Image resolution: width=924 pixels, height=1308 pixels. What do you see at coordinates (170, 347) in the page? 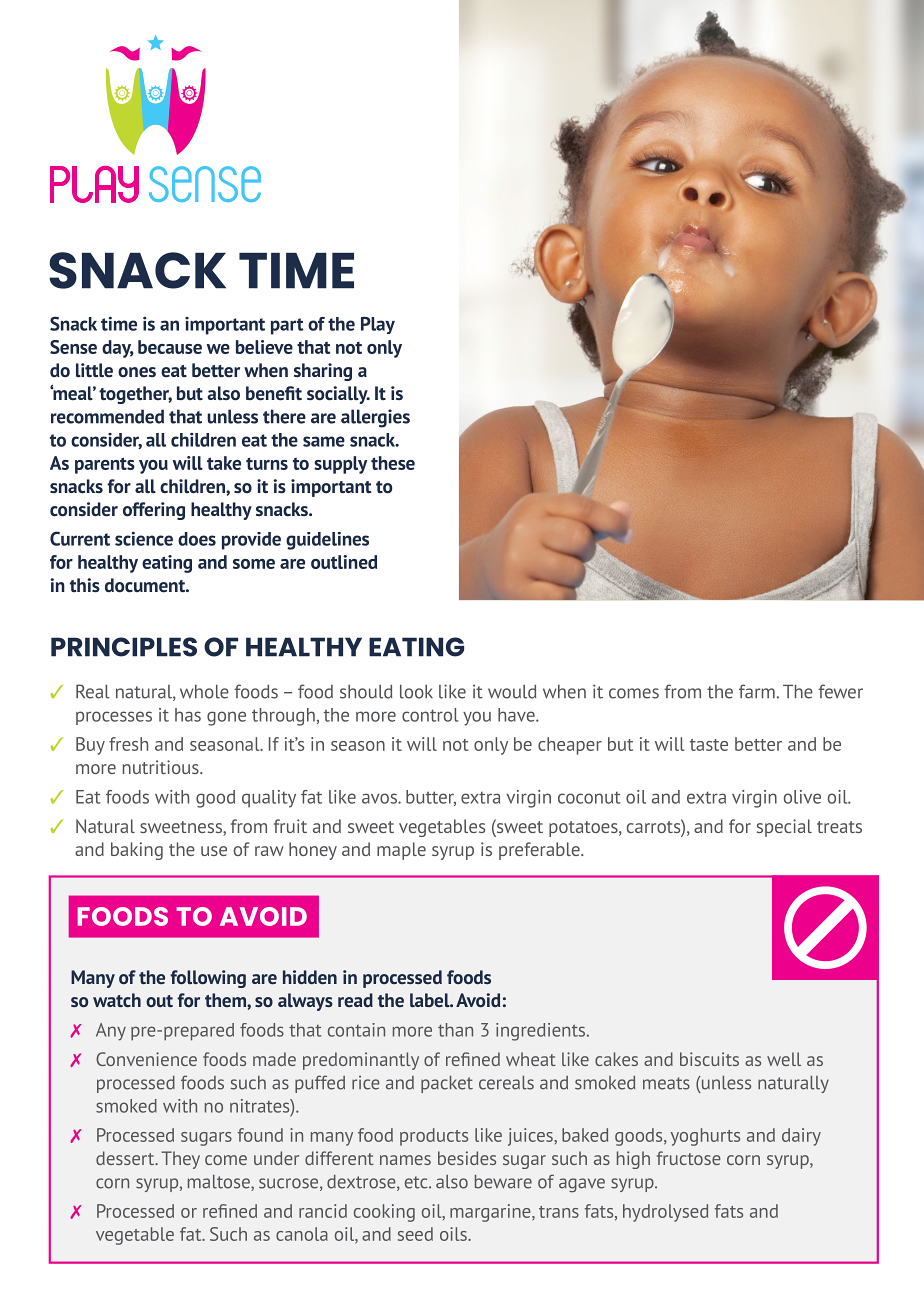
I see `because` at bounding box center [170, 347].
